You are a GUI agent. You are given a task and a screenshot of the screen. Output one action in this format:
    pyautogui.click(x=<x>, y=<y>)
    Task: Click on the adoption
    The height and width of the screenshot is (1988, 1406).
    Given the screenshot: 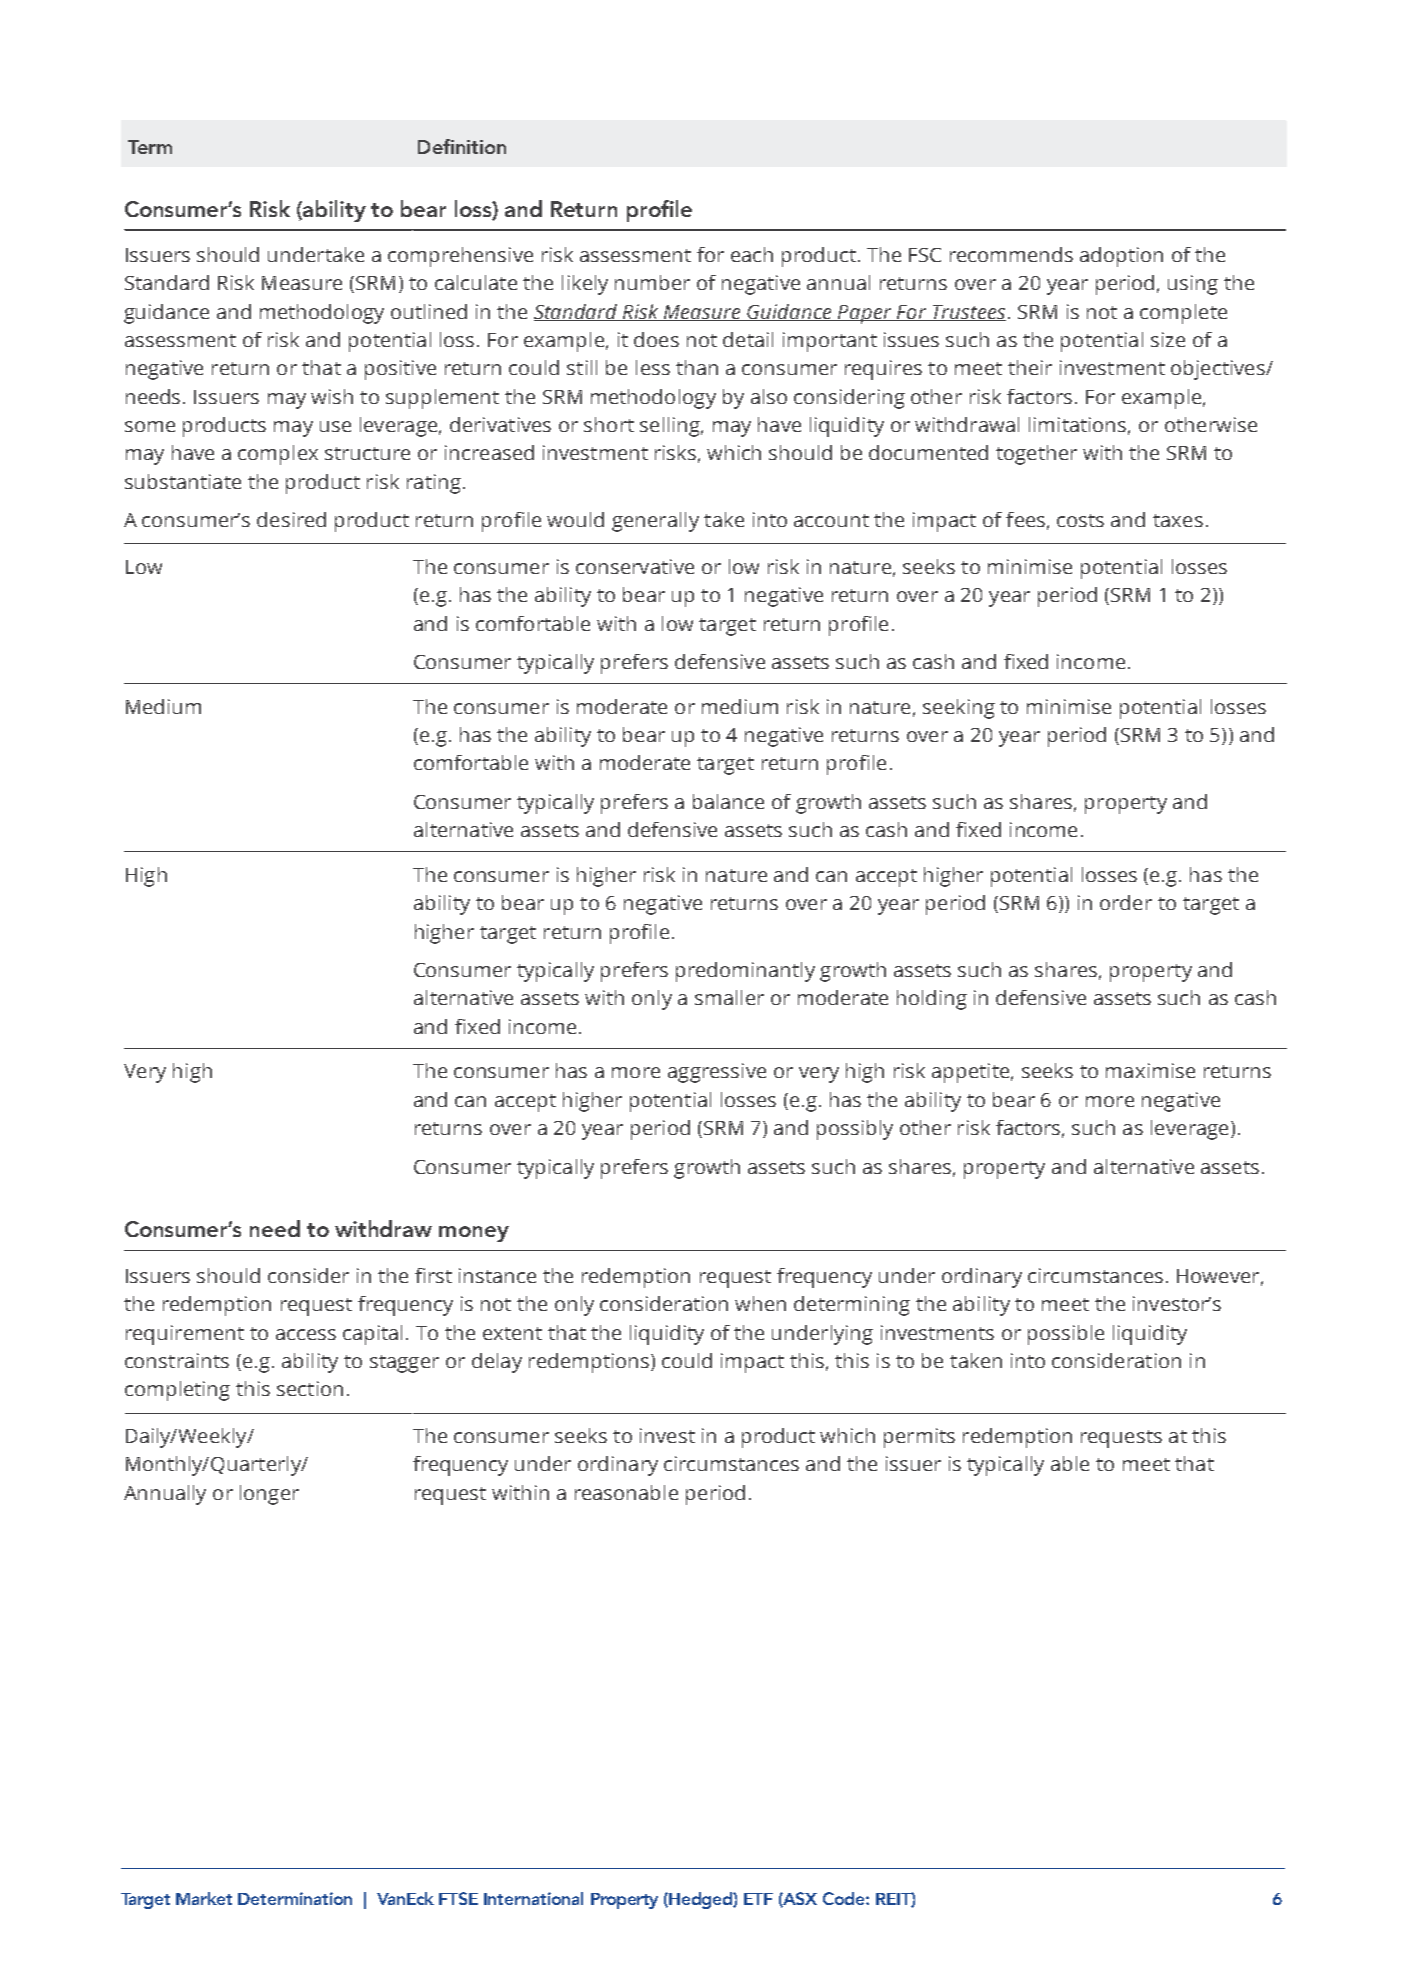 What is the action you would take?
    pyautogui.click(x=1121, y=257)
